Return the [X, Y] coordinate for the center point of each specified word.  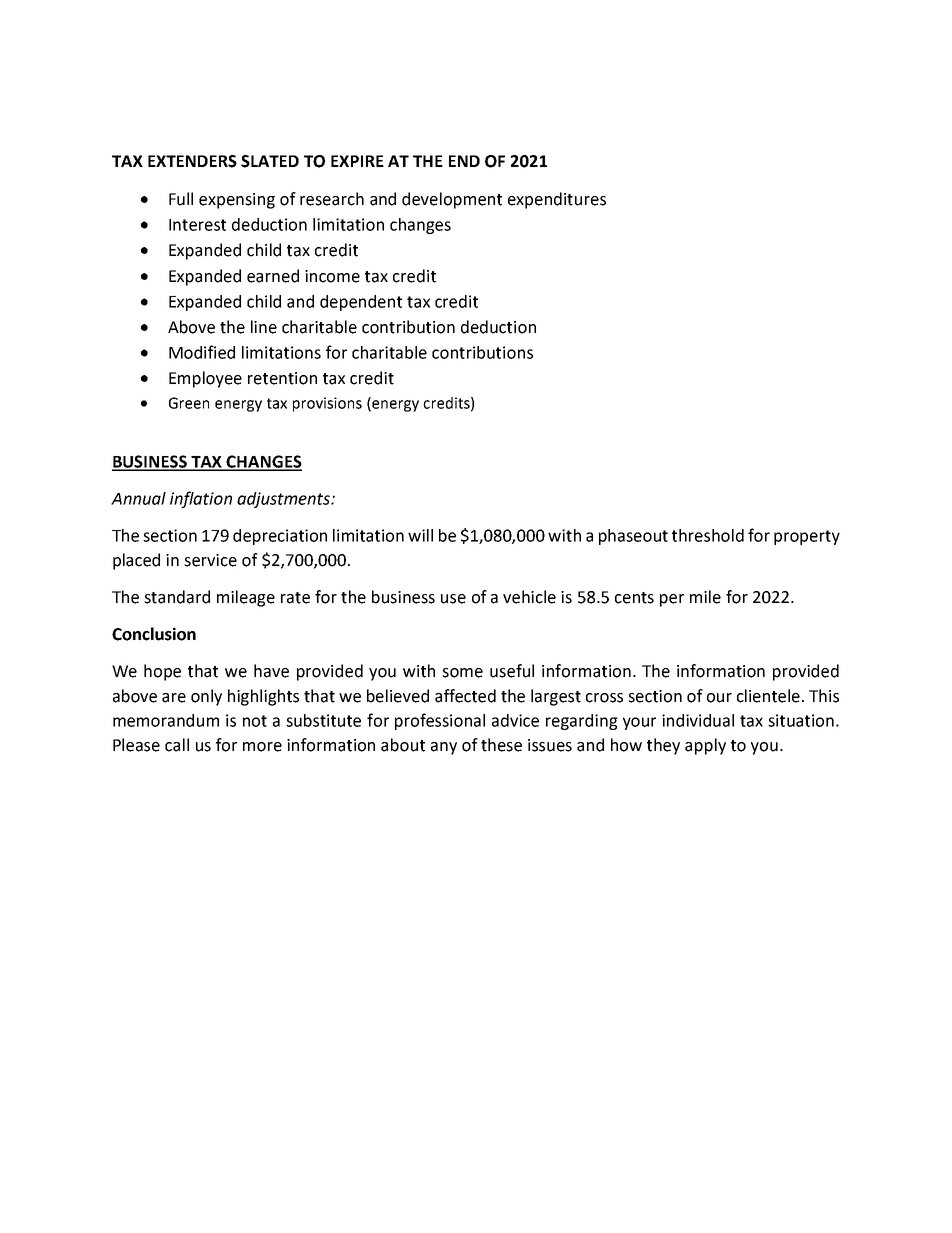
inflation [201, 499]
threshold [708, 535]
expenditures [557, 200]
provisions [327, 404]
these [501, 745]
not [255, 721]
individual [698, 720]
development [452, 200]
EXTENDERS [192, 161]
